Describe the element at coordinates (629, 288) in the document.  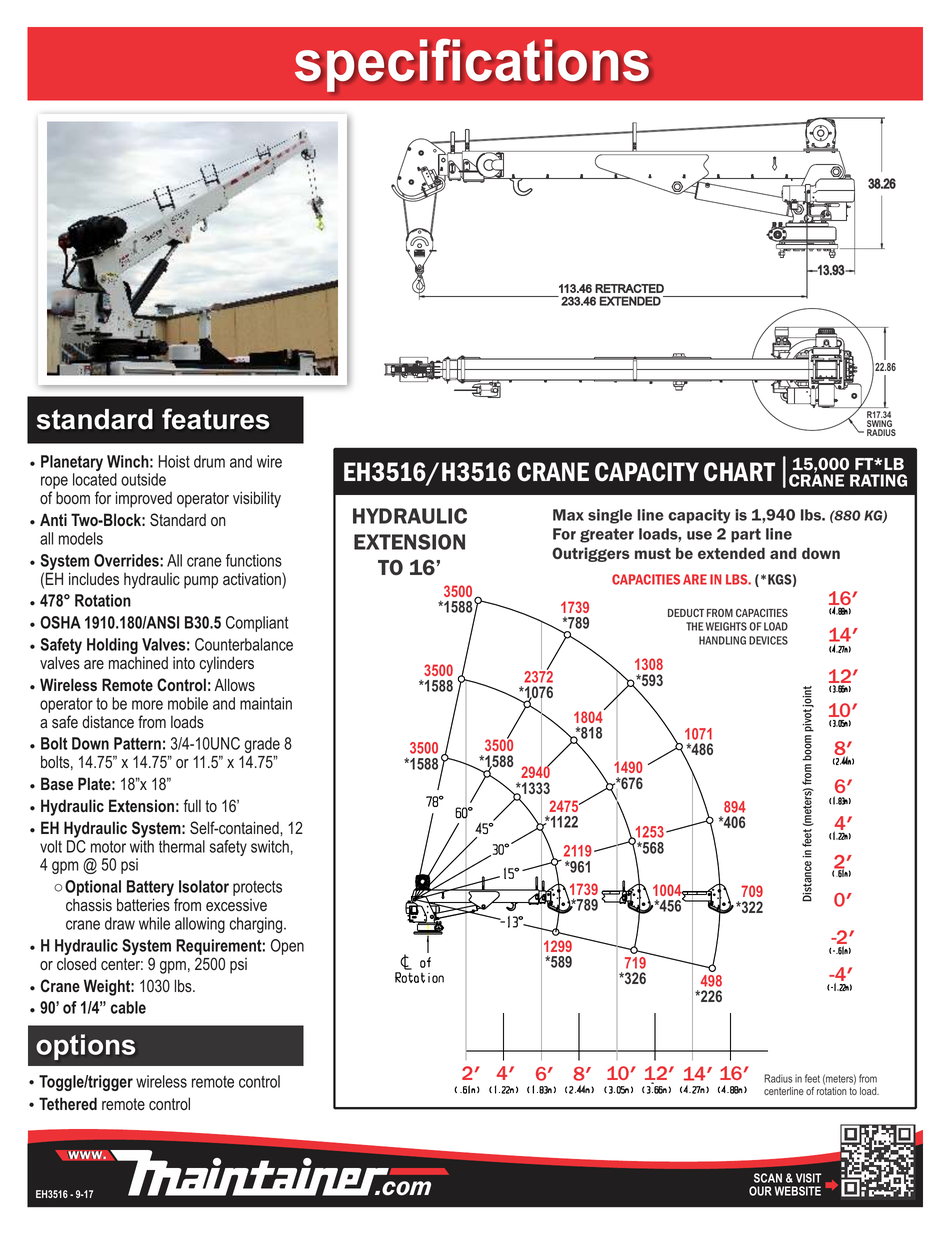
I see `RETRACTED` at that location.
